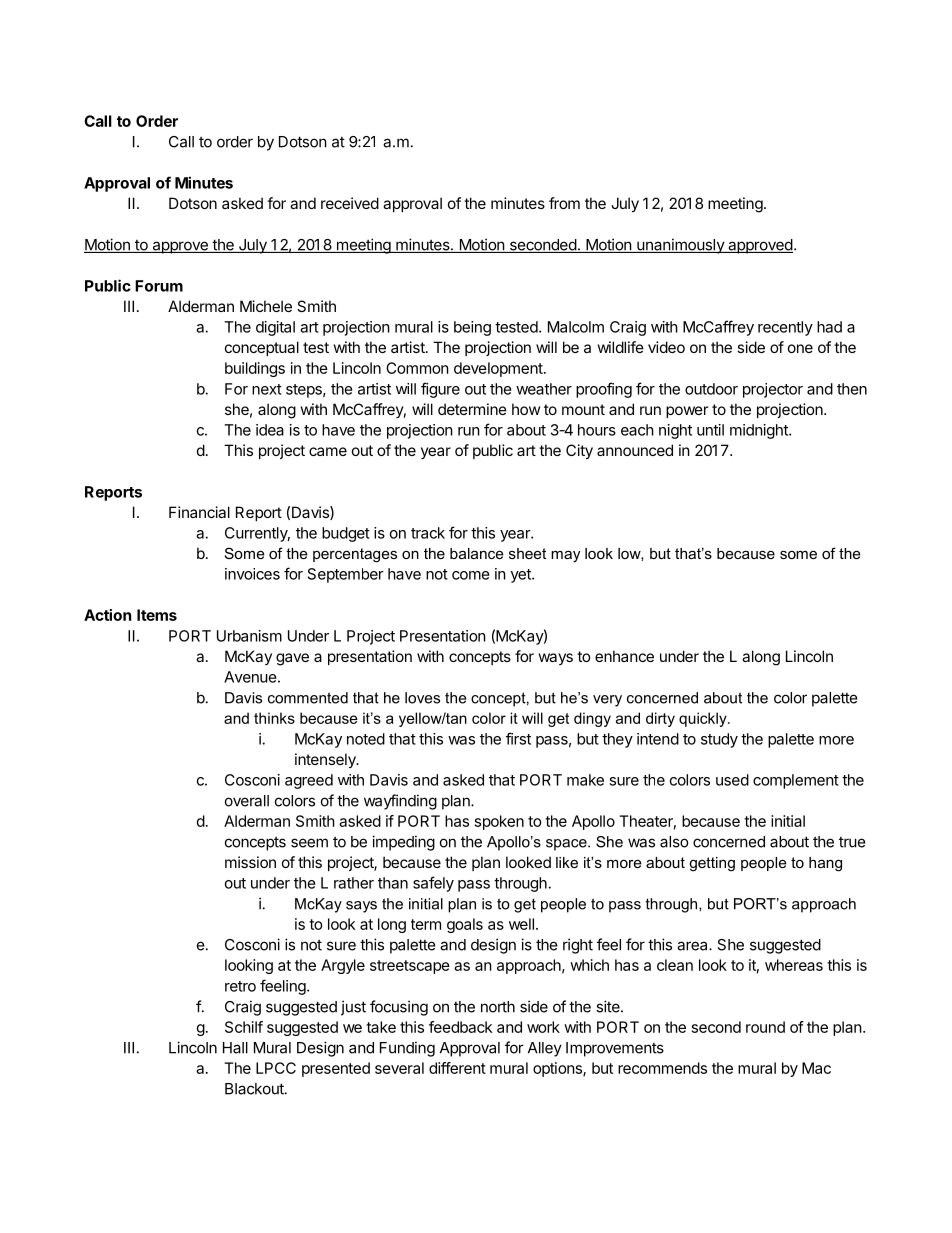  What do you see at coordinates (460, 1027) in the image?
I see `feedback` at bounding box center [460, 1027].
